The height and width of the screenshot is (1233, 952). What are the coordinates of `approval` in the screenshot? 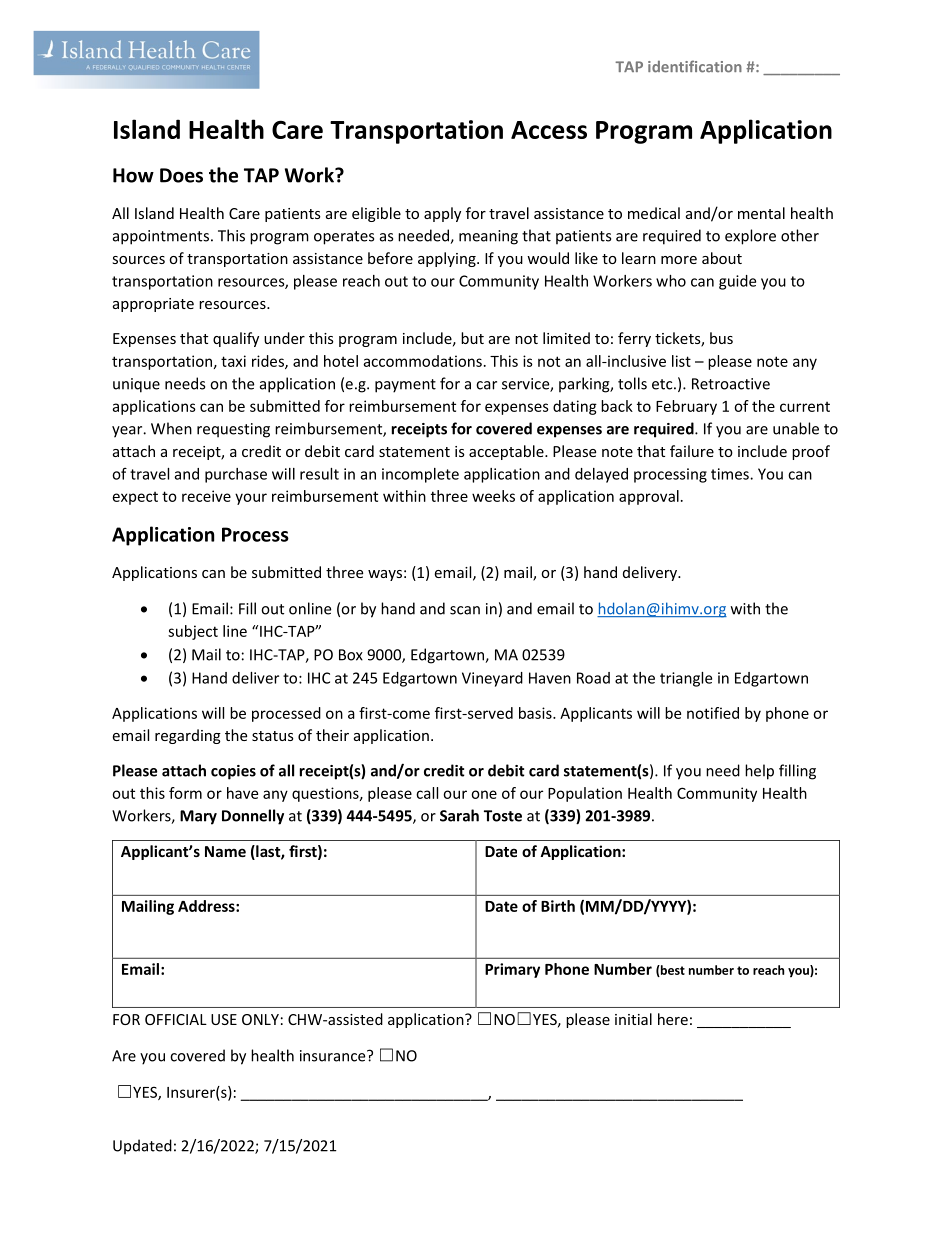 It's located at (649, 497).
